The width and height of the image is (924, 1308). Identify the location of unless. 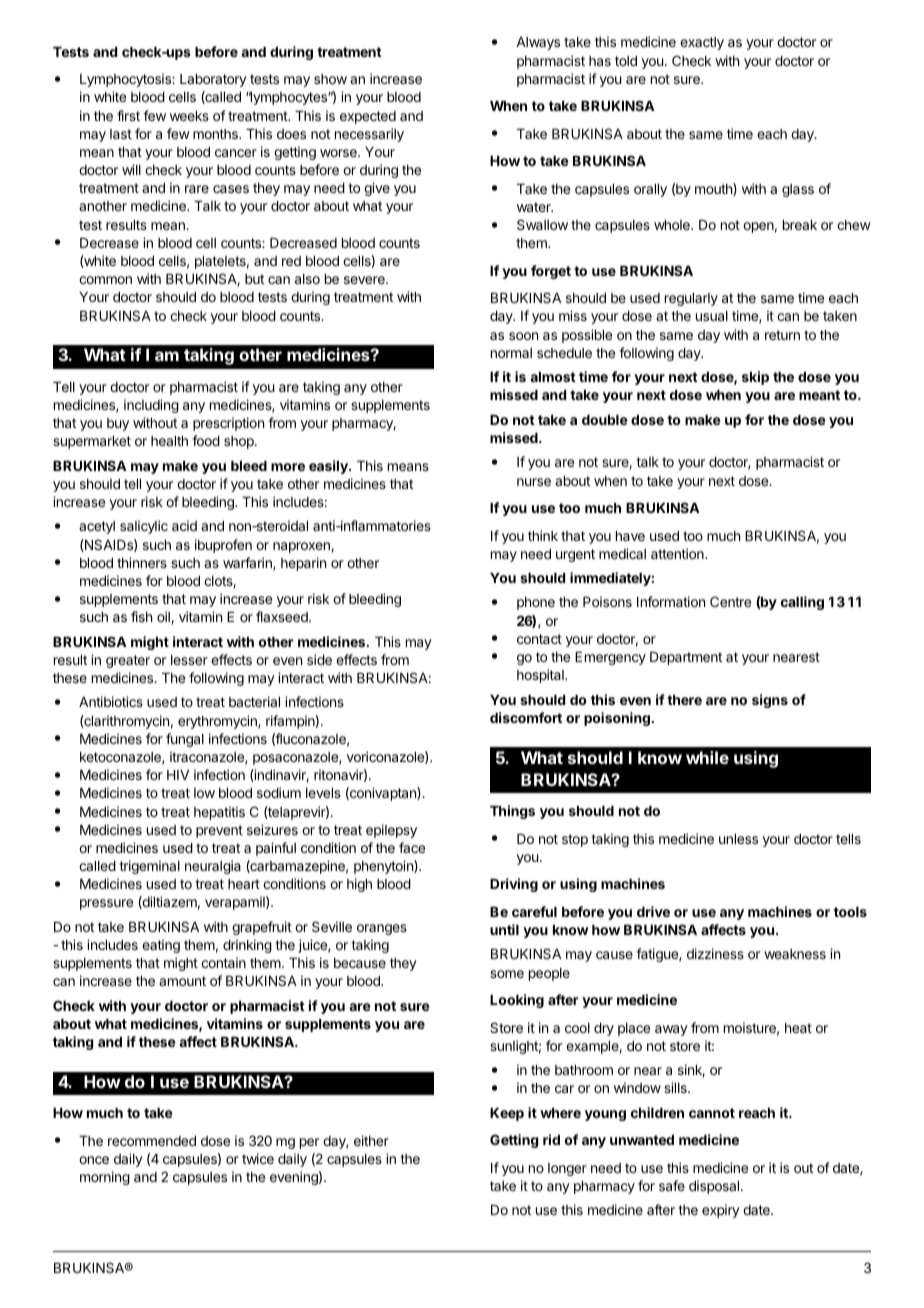
(738, 839).
